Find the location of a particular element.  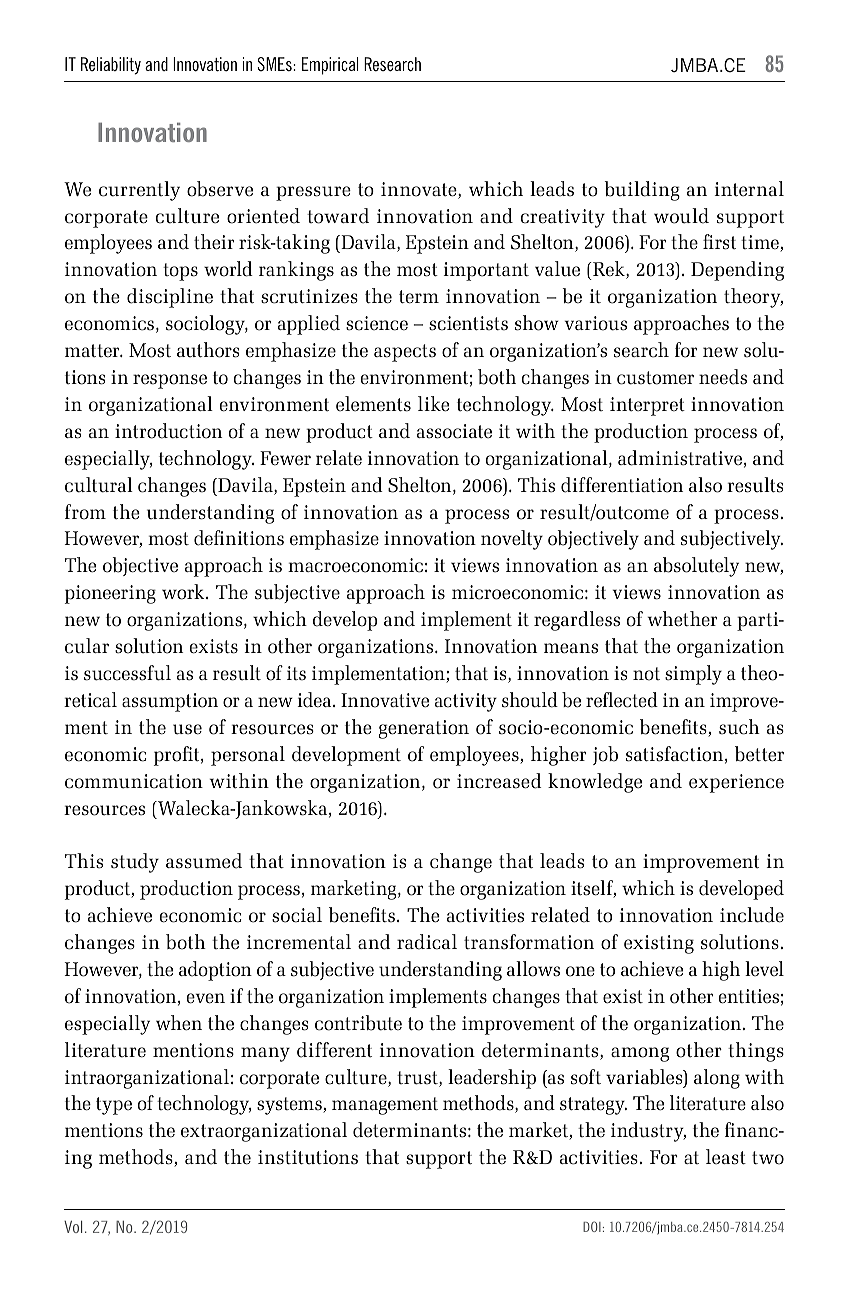

whether is located at coordinates (682, 619).
